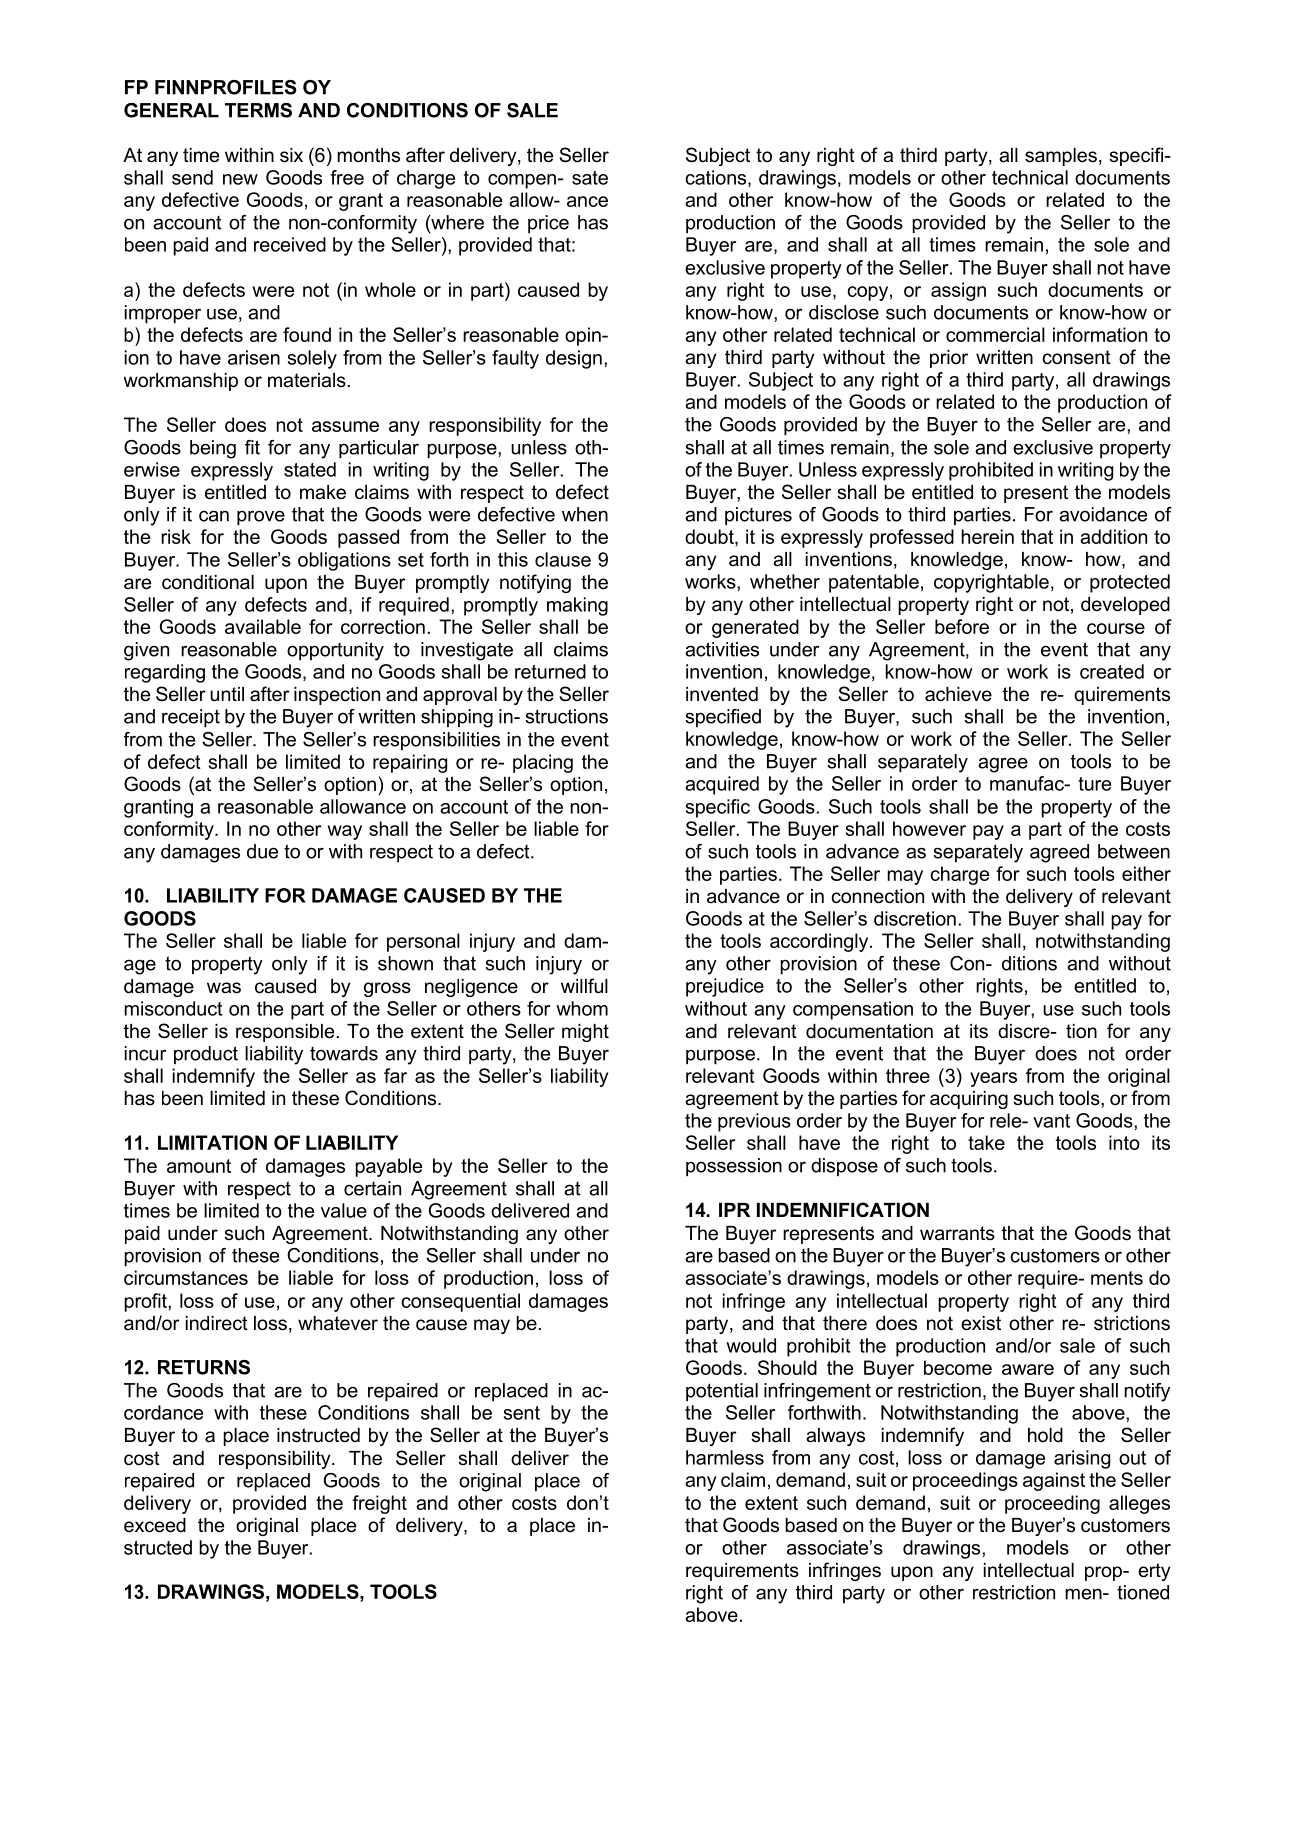  Describe the element at coordinates (227, 694) in the screenshot. I see `until` at that location.
